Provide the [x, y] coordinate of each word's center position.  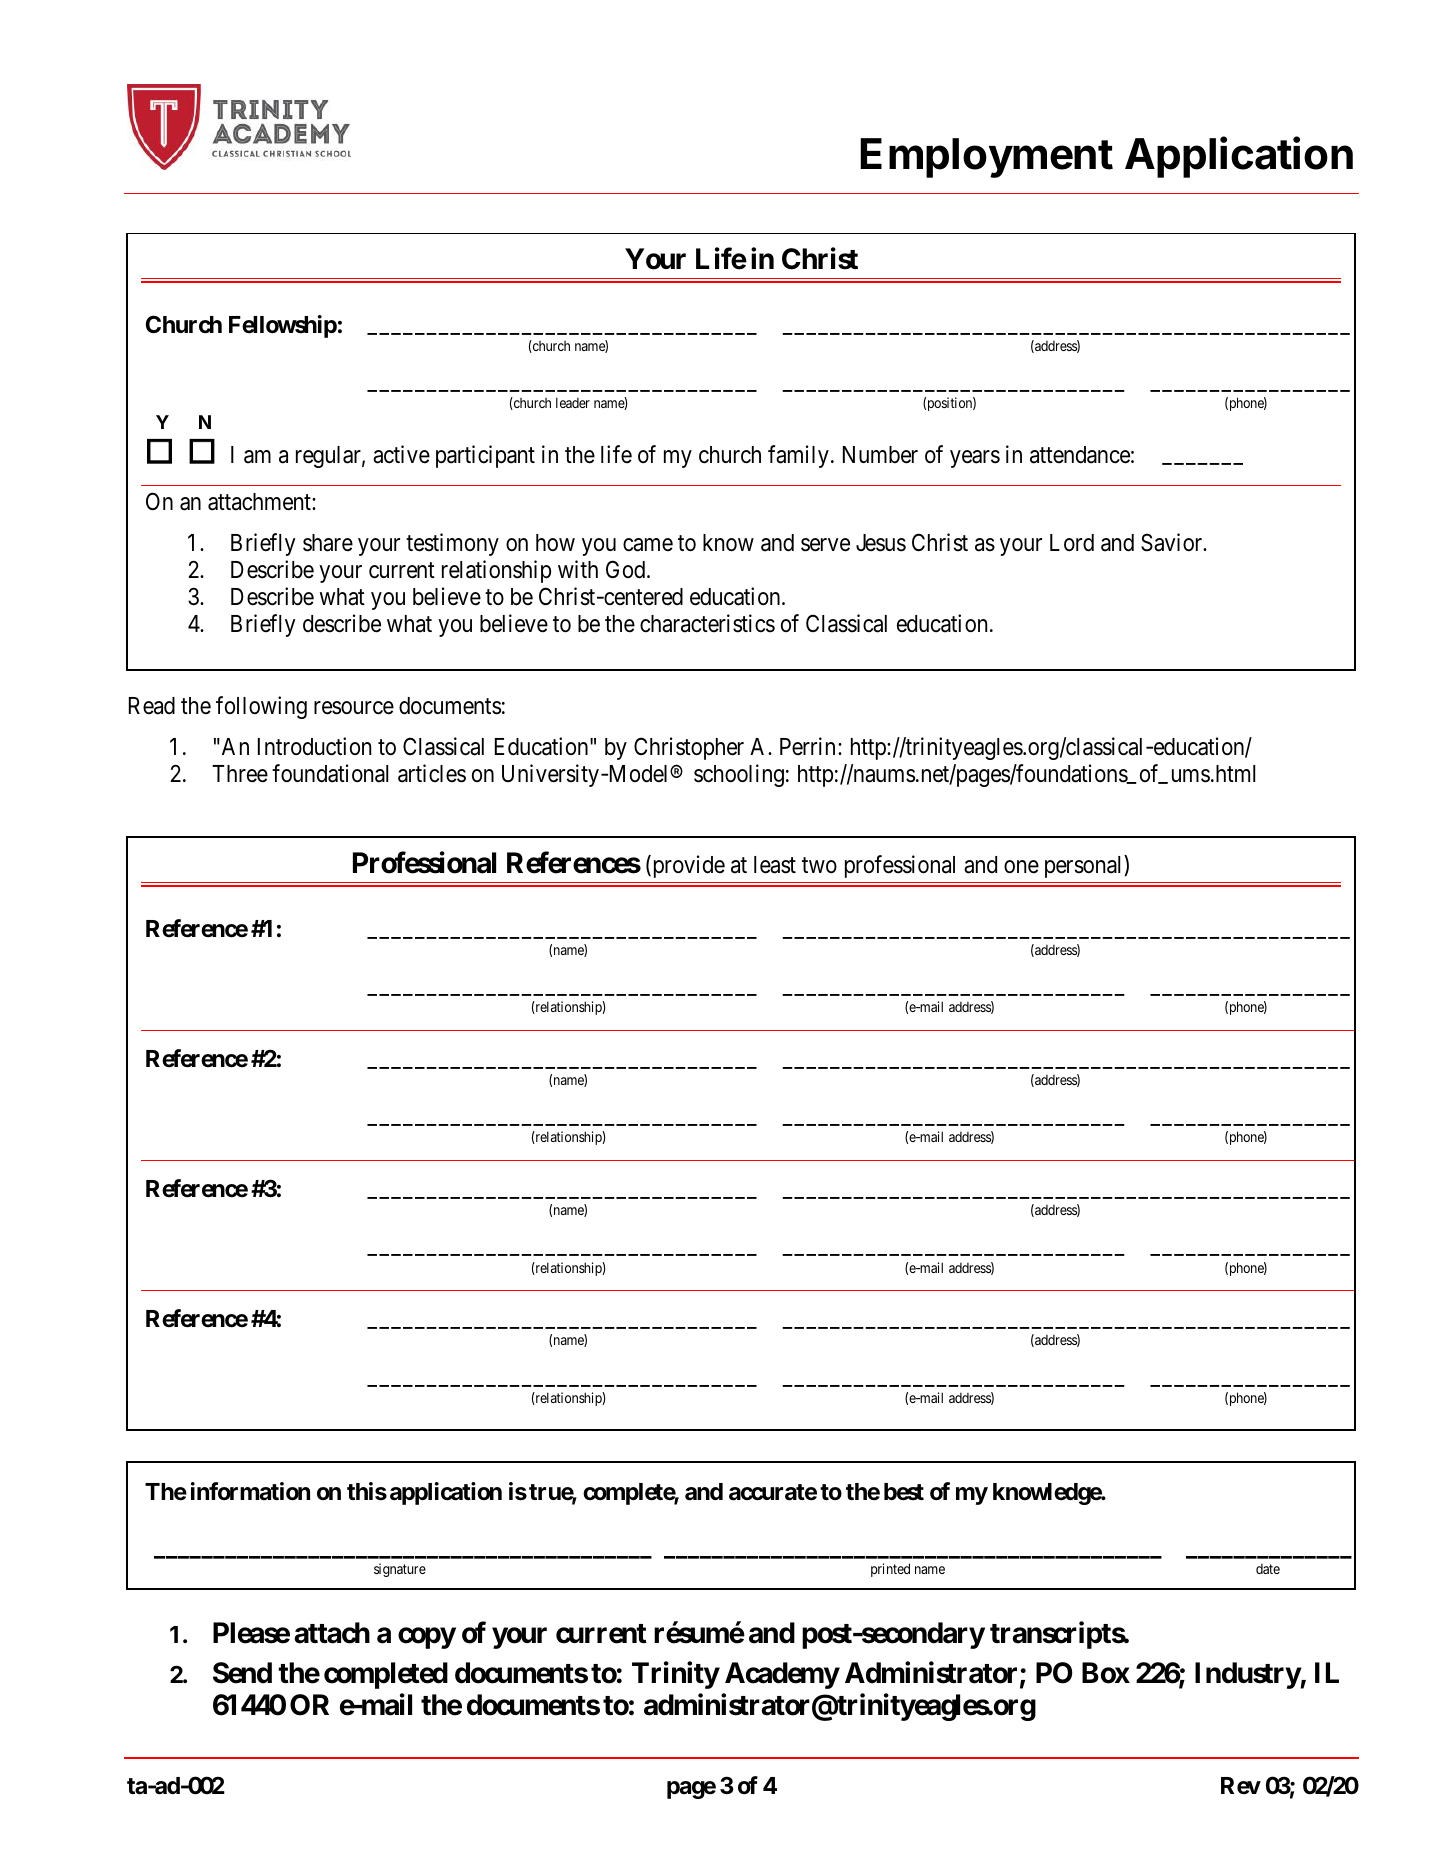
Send [242, 1673]
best [904, 1492]
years [975, 459]
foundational [330, 774]
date [1268, 1569]
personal [1085, 866]
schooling [739, 776]
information [250, 1491]
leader [573, 402]
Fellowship [283, 326]
